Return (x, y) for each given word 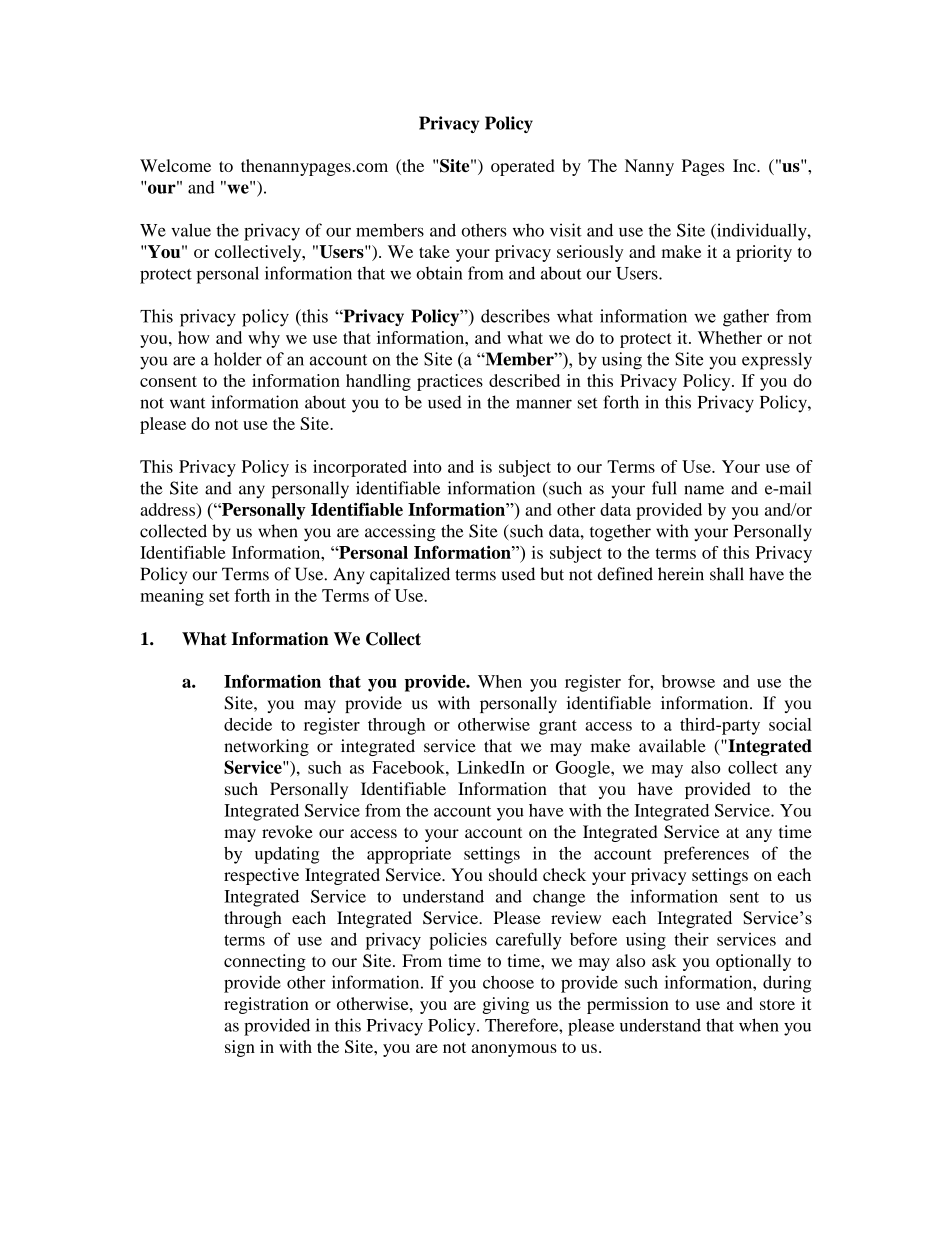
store (777, 1004)
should (513, 874)
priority (764, 253)
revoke (287, 831)
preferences (706, 855)
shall (727, 574)
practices (450, 382)
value (191, 230)
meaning (172, 597)
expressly (777, 361)
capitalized (410, 576)
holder (238, 359)
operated (522, 167)
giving (506, 1005)
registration (266, 1005)
